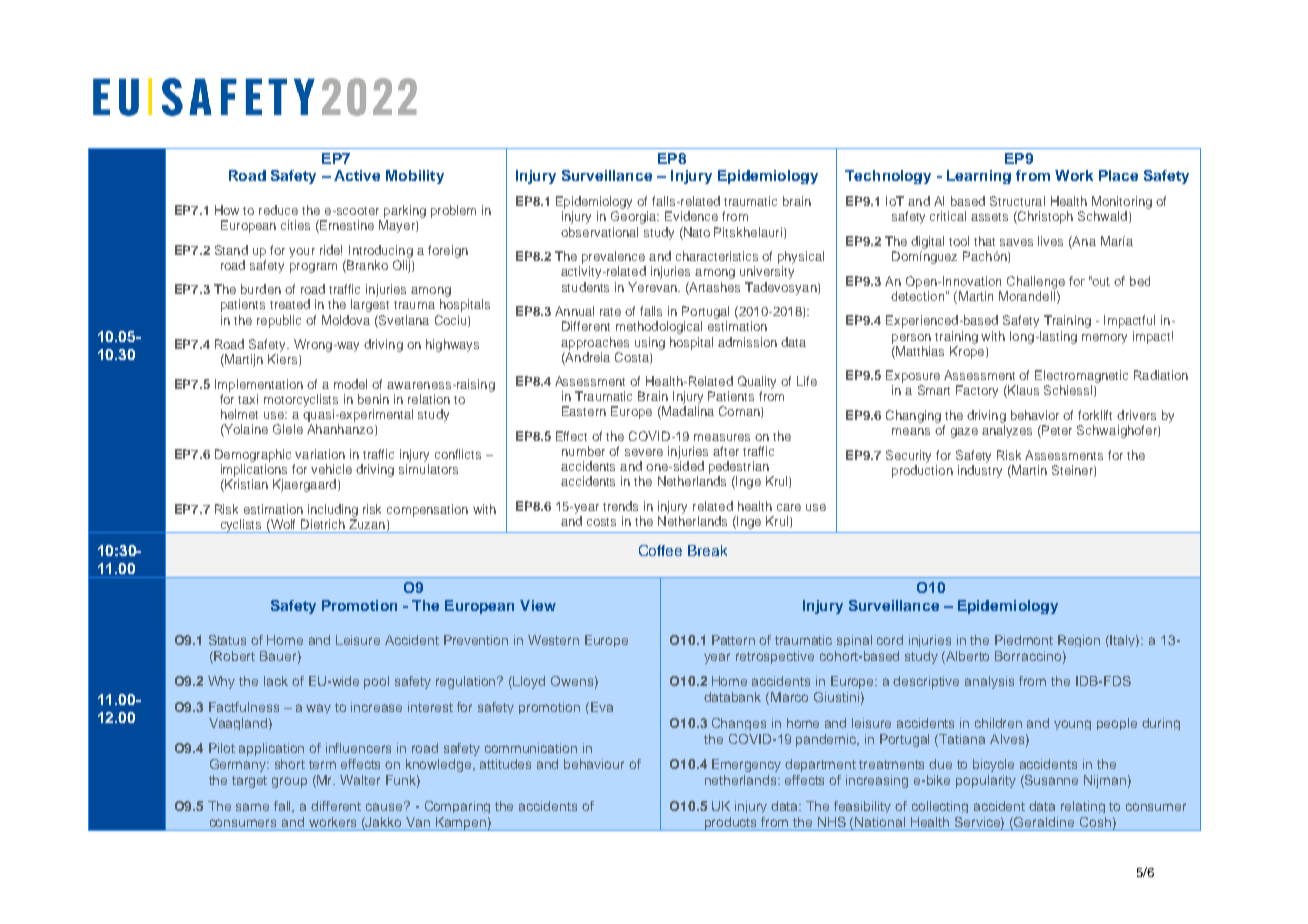 The width and height of the image is (1308, 924). What do you see at coordinates (227, 640) in the image?
I see `Status` at bounding box center [227, 640].
